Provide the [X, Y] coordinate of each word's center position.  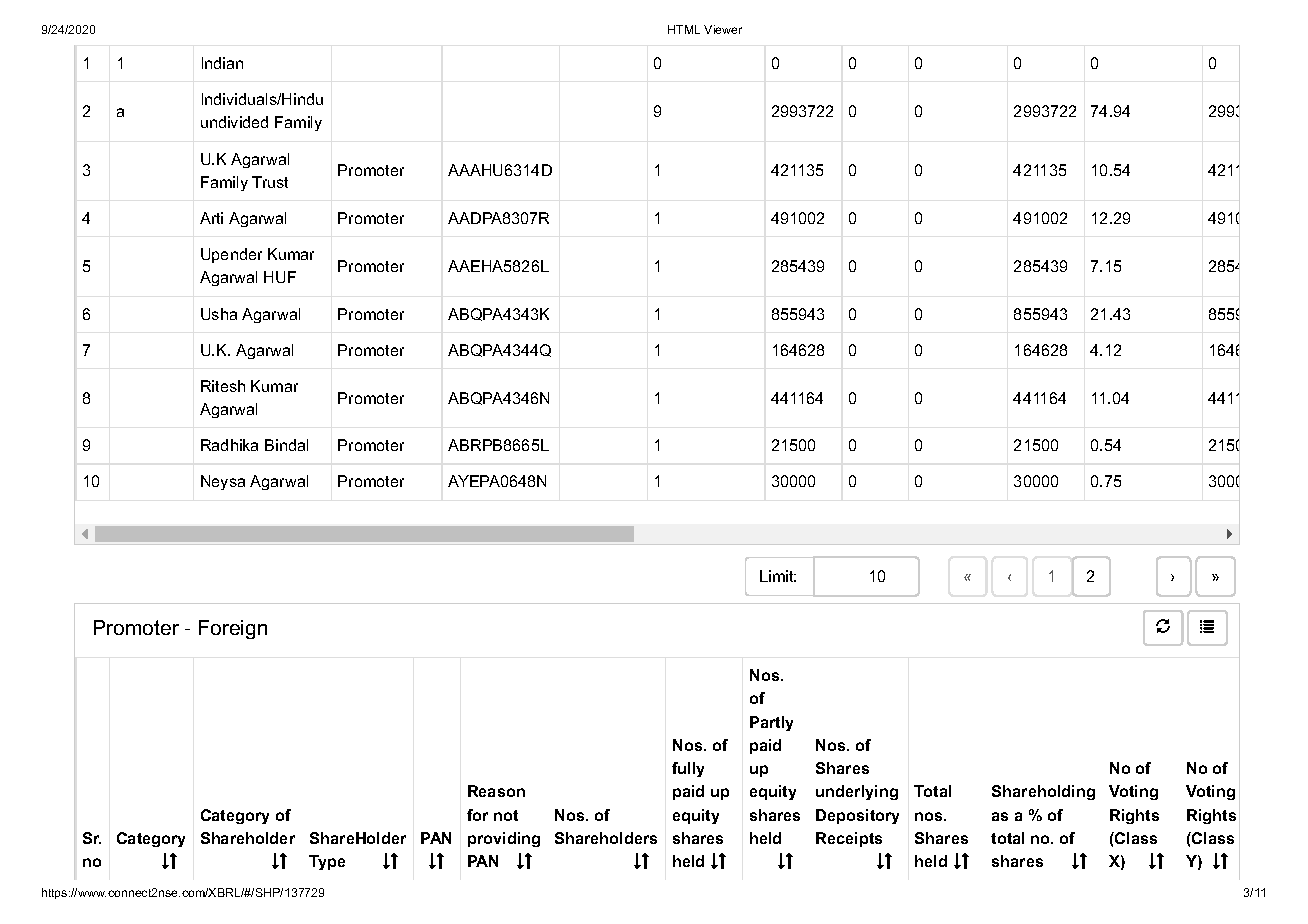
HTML [684, 29]
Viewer [723, 29]
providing [504, 839]
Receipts [849, 839]
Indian [222, 63]
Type [327, 862]
